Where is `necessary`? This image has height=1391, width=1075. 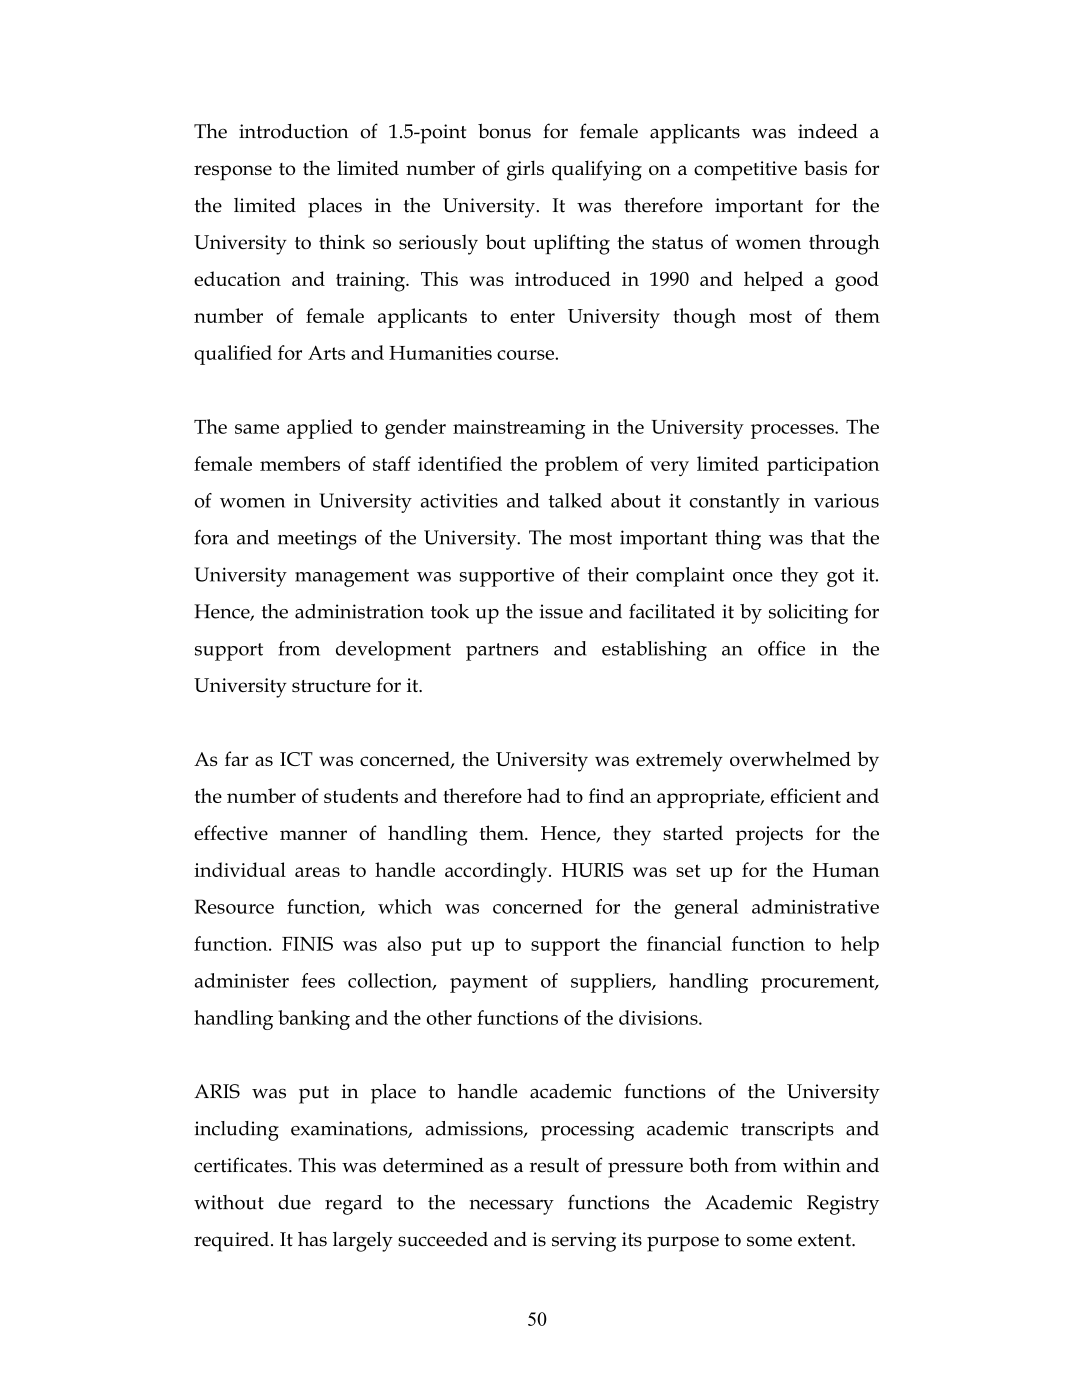
necessary is located at coordinates (512, 1207).
